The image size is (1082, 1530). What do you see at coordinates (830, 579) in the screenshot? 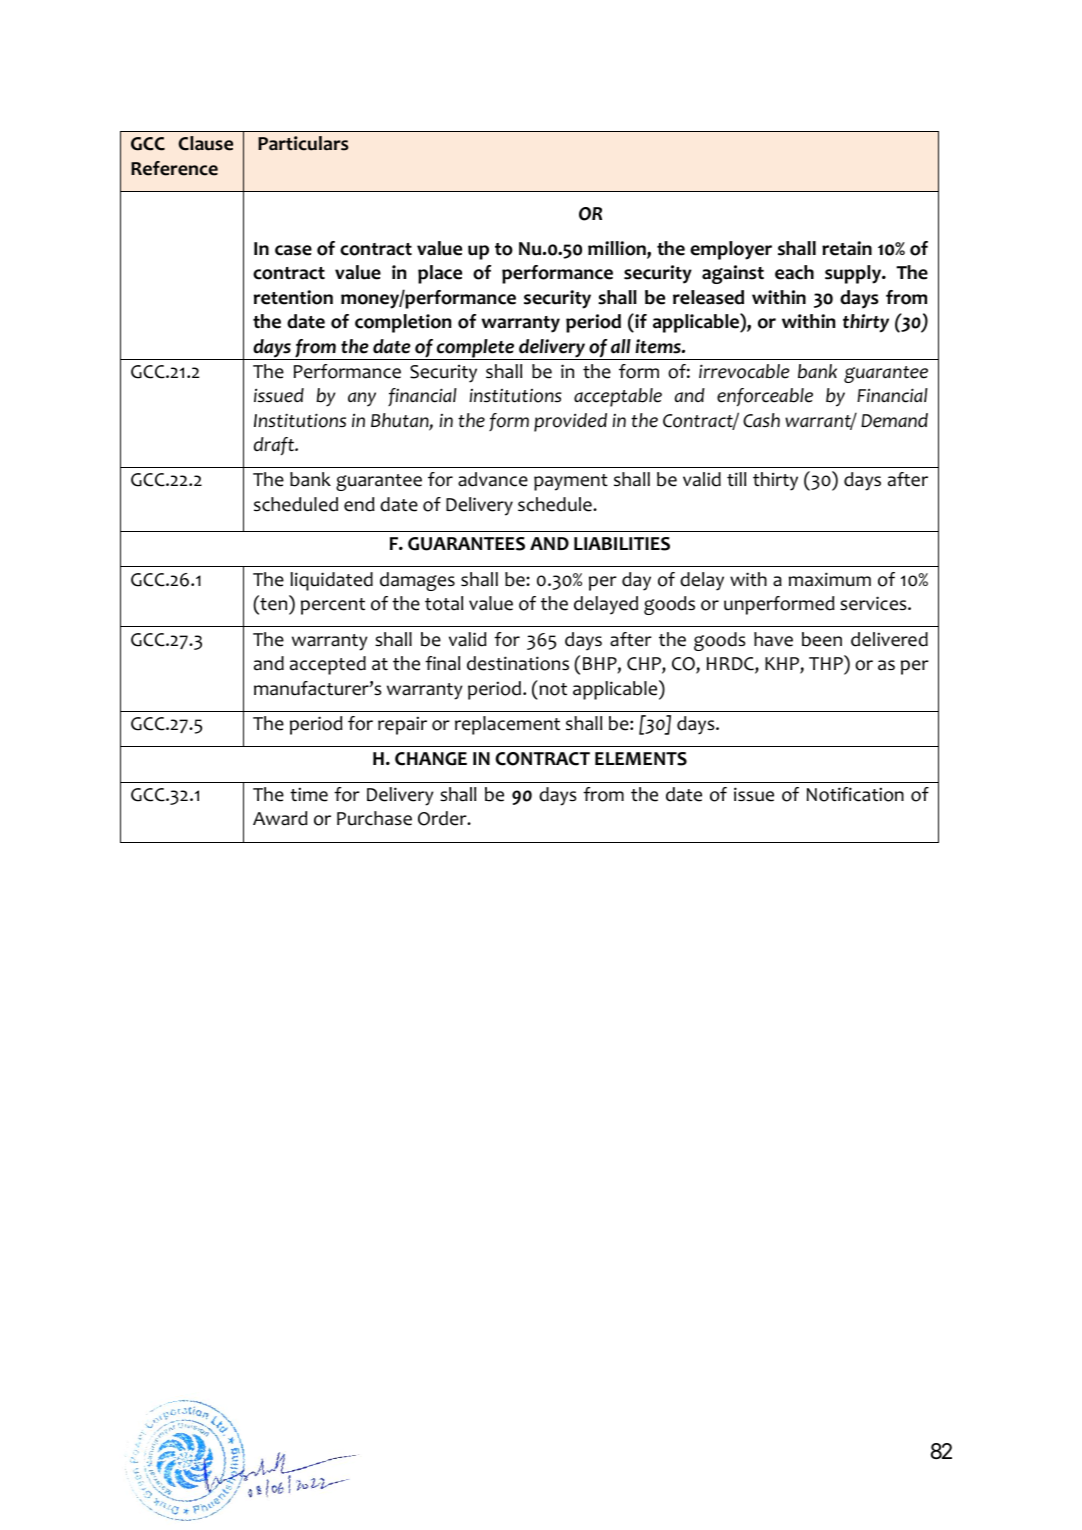
I see `maximum` at bounding box center [830, 579].
